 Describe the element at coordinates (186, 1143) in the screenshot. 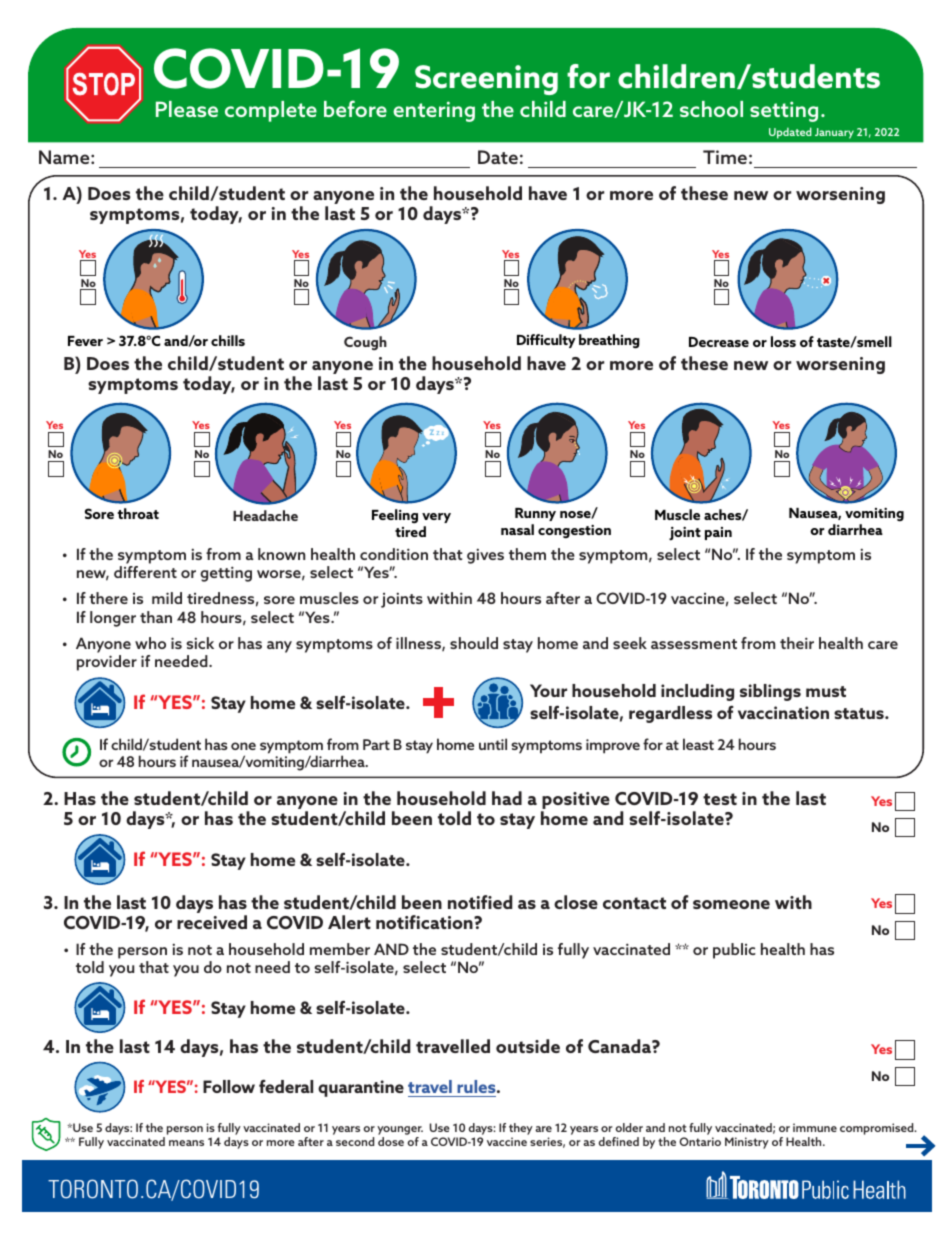

I see `means` at that location.
